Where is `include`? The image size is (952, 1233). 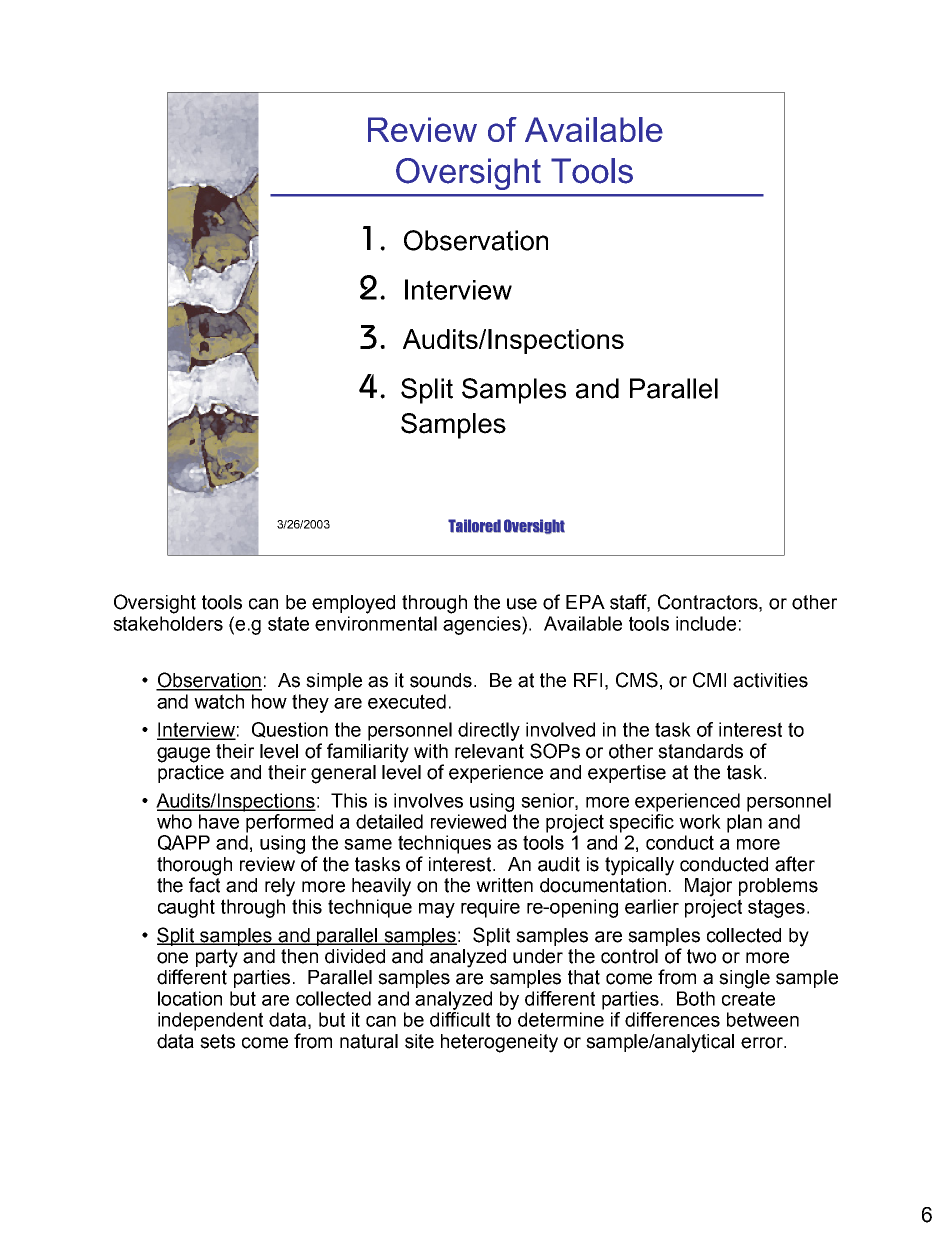
include is located at coordinates (706, 623).
